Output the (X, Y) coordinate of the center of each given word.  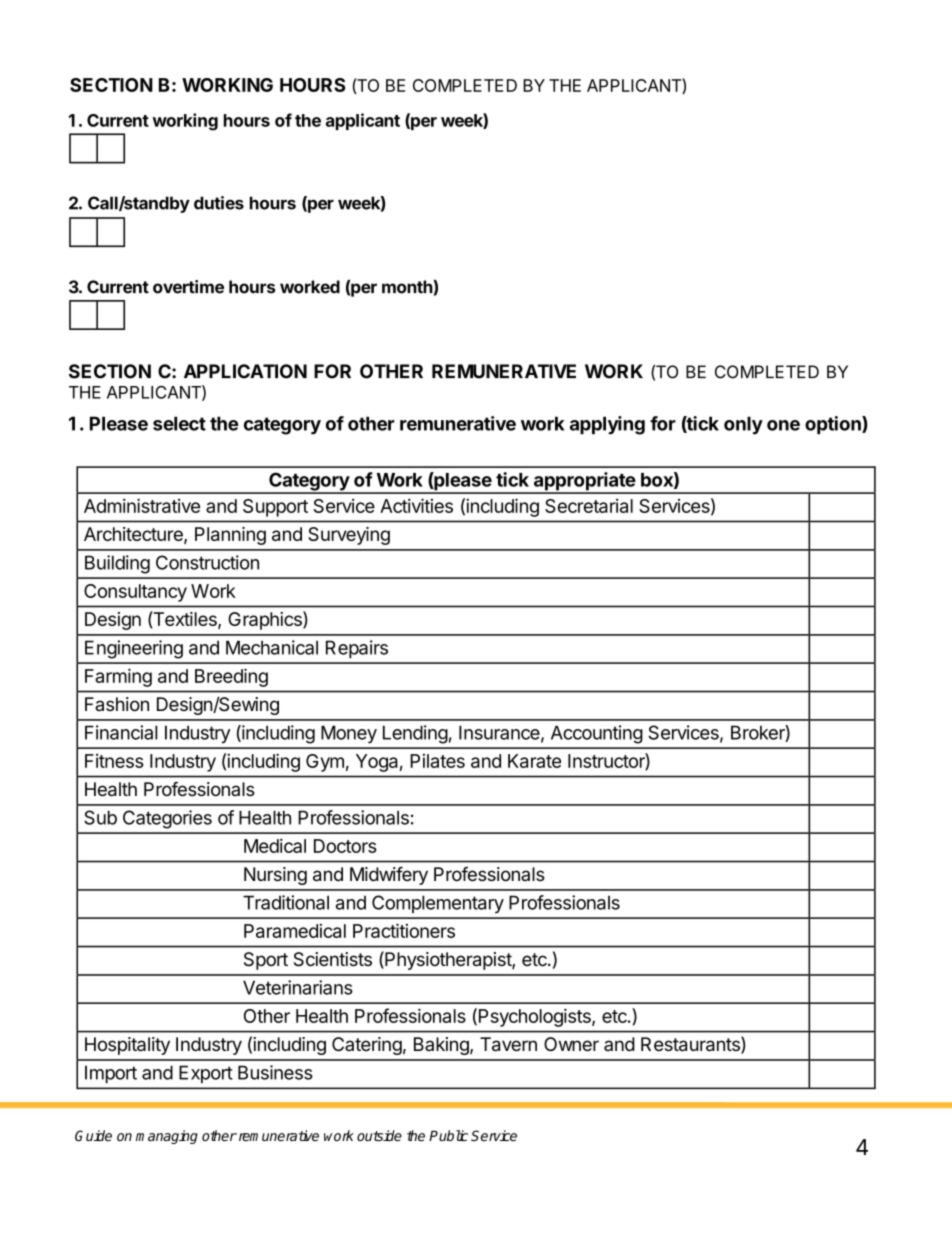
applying (607, 425)
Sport (266, 961)
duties (219, 203)
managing (167, 1137)
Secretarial (589, 506)
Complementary (438, 904)
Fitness (114, 761)
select (179, 423)
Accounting (597, 734)
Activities (416, 505)
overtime (188, 287)
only (743, 425)
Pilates (437, 761)
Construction (207, 562)
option (834, 425)
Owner (571, 1044)
